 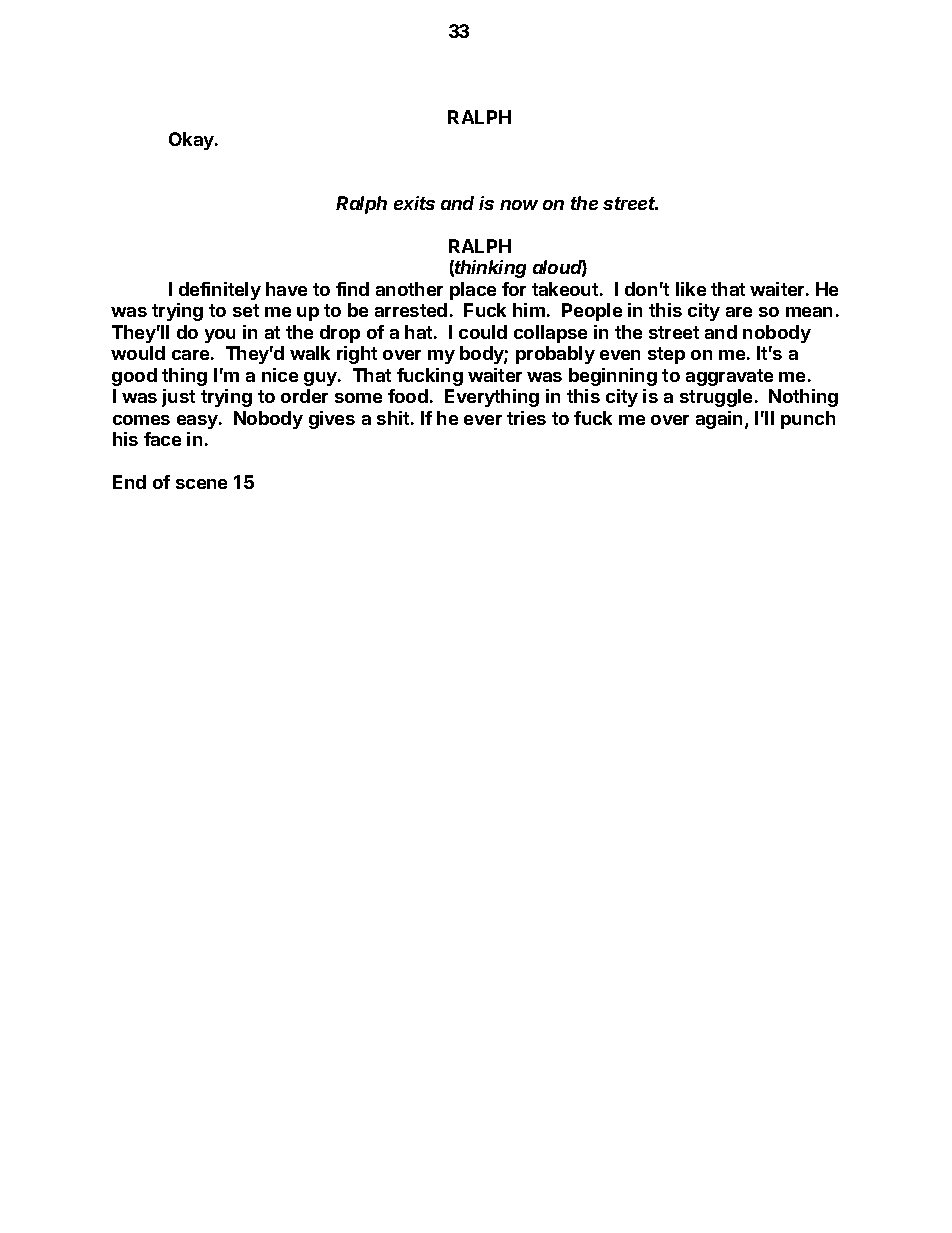 What do you see at coordinates (414, 203) in the image?
I see `exits` at bounding box center [414, 203].
